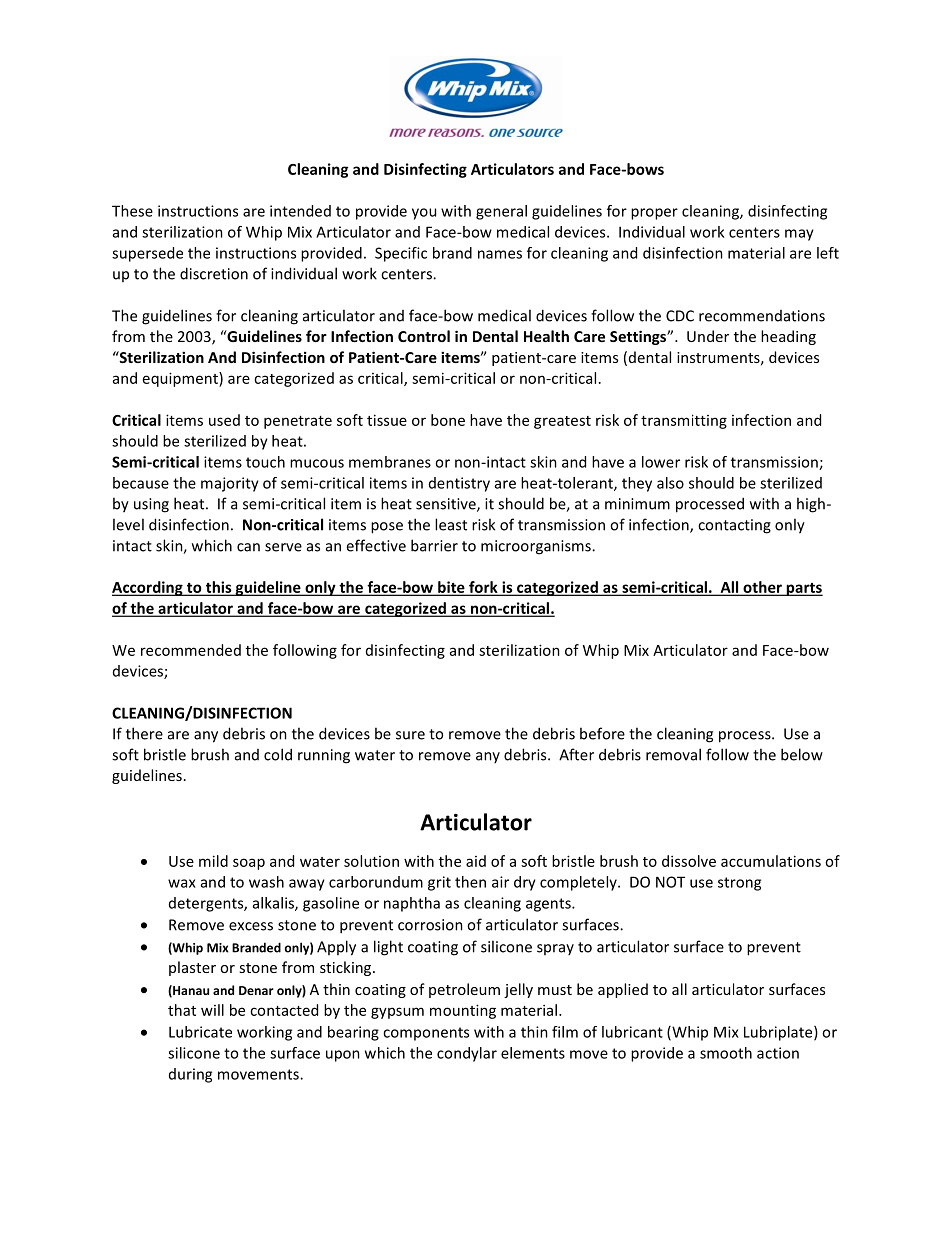 The image size is (952, 1233). Describe the element at coordinates (802, 754) in the page. I see `below` at that location.
